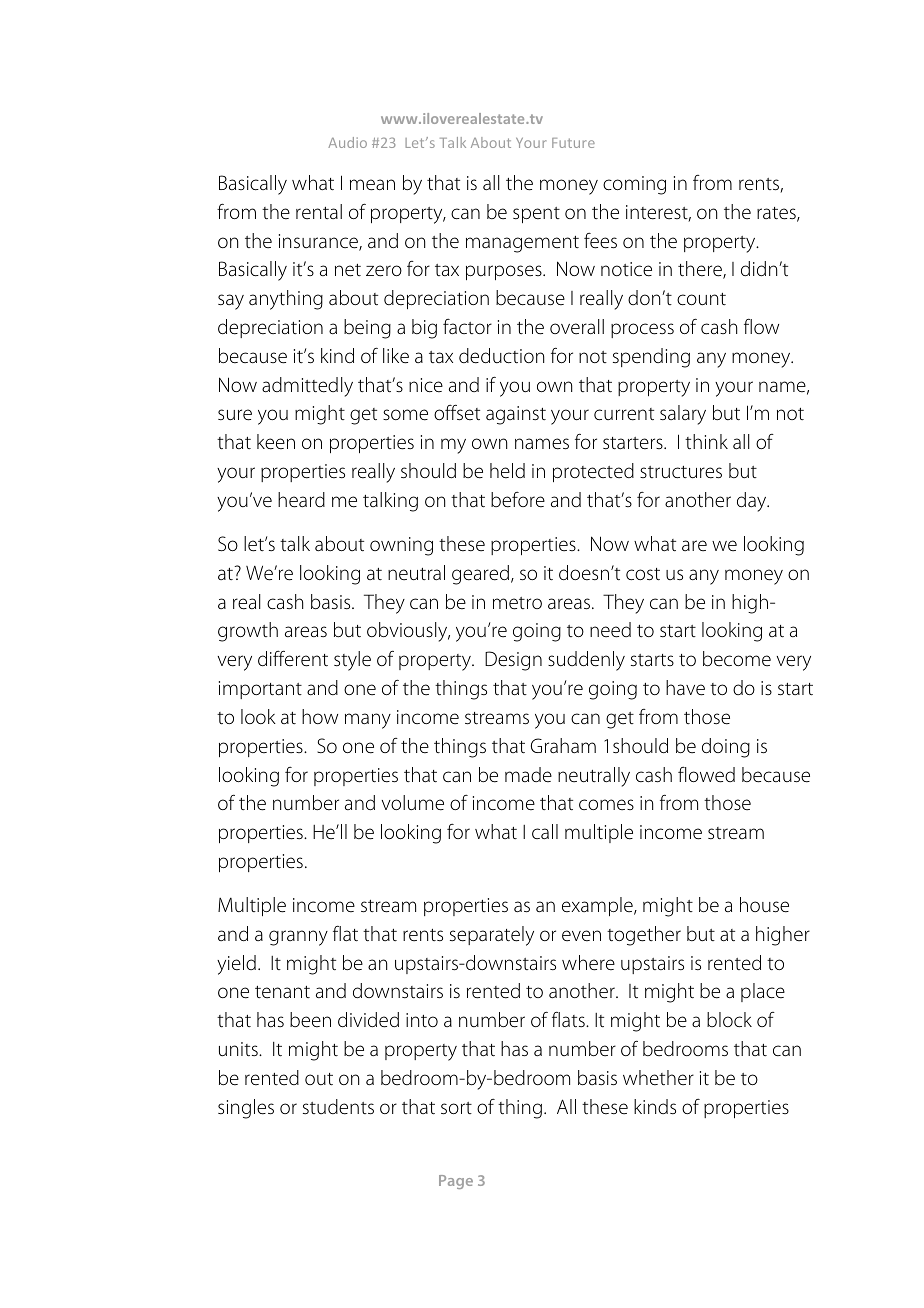 This screenshot has height=1308, width=924. What do you see at coordinates (634, 185) in the screenshot?
I see `coming` at bounding box center [634, 185].
